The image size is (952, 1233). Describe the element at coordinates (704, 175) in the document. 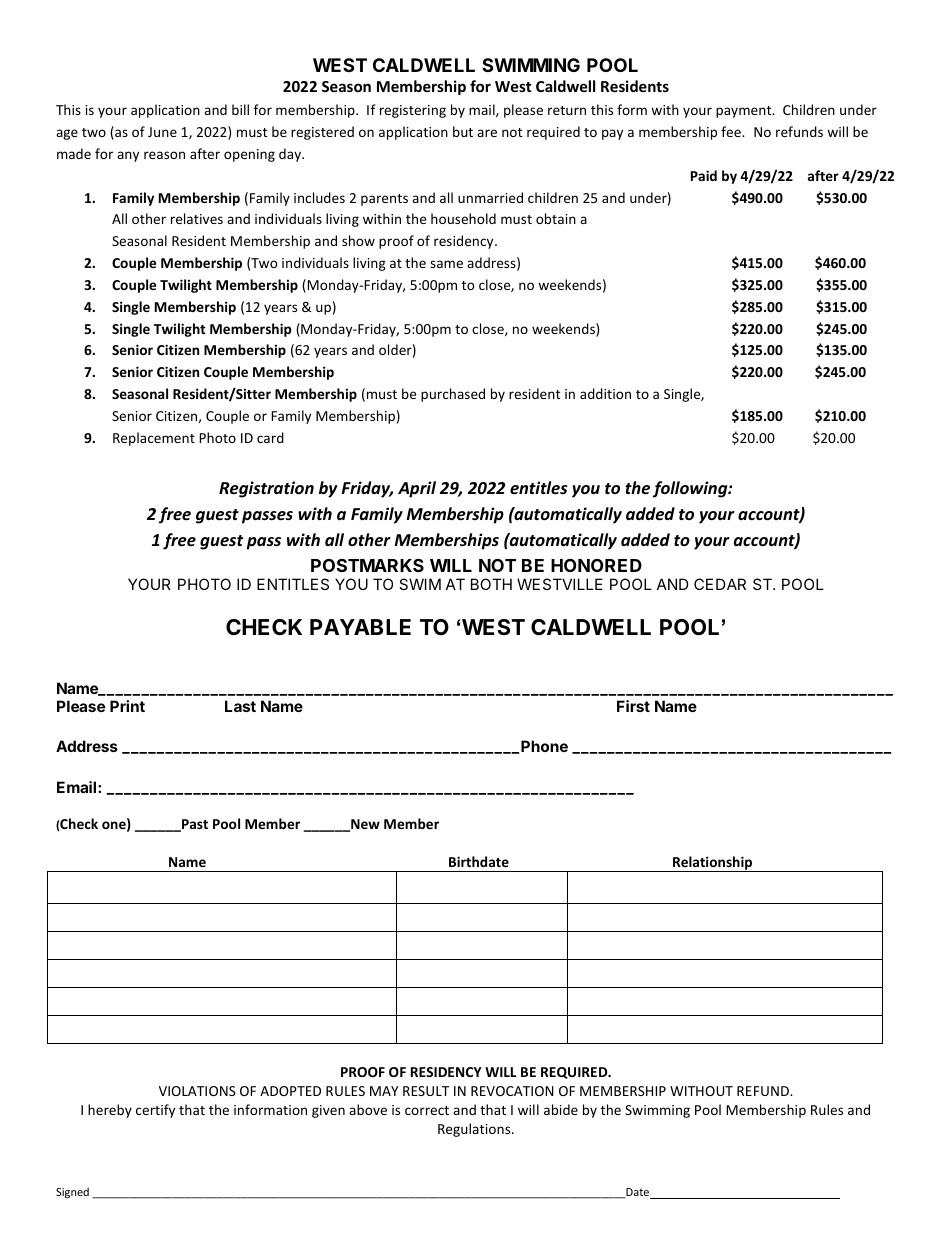

I see `Paid` at that location.
